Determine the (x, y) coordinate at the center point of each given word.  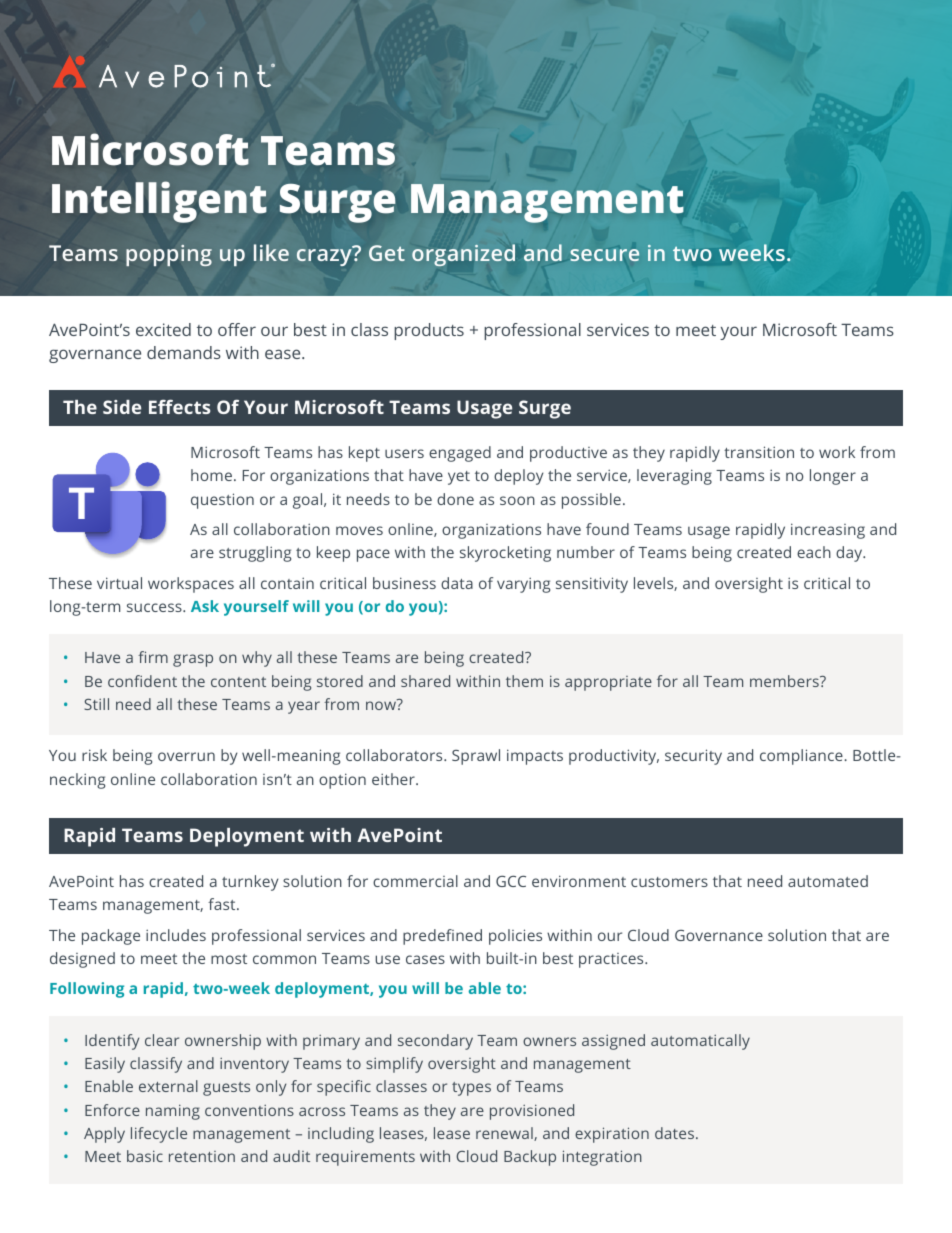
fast (223, 904)
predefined (442, 937)
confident (142, 681)
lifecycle (159, 1135)
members (785, 681)
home (211, 475)
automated (828, 881)
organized (463, 255)
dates (674, 1133)
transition (759, 452)
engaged (460, 454)
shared (425, 681)
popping (169, 255)
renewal (505, 1134)
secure (605, 255)
